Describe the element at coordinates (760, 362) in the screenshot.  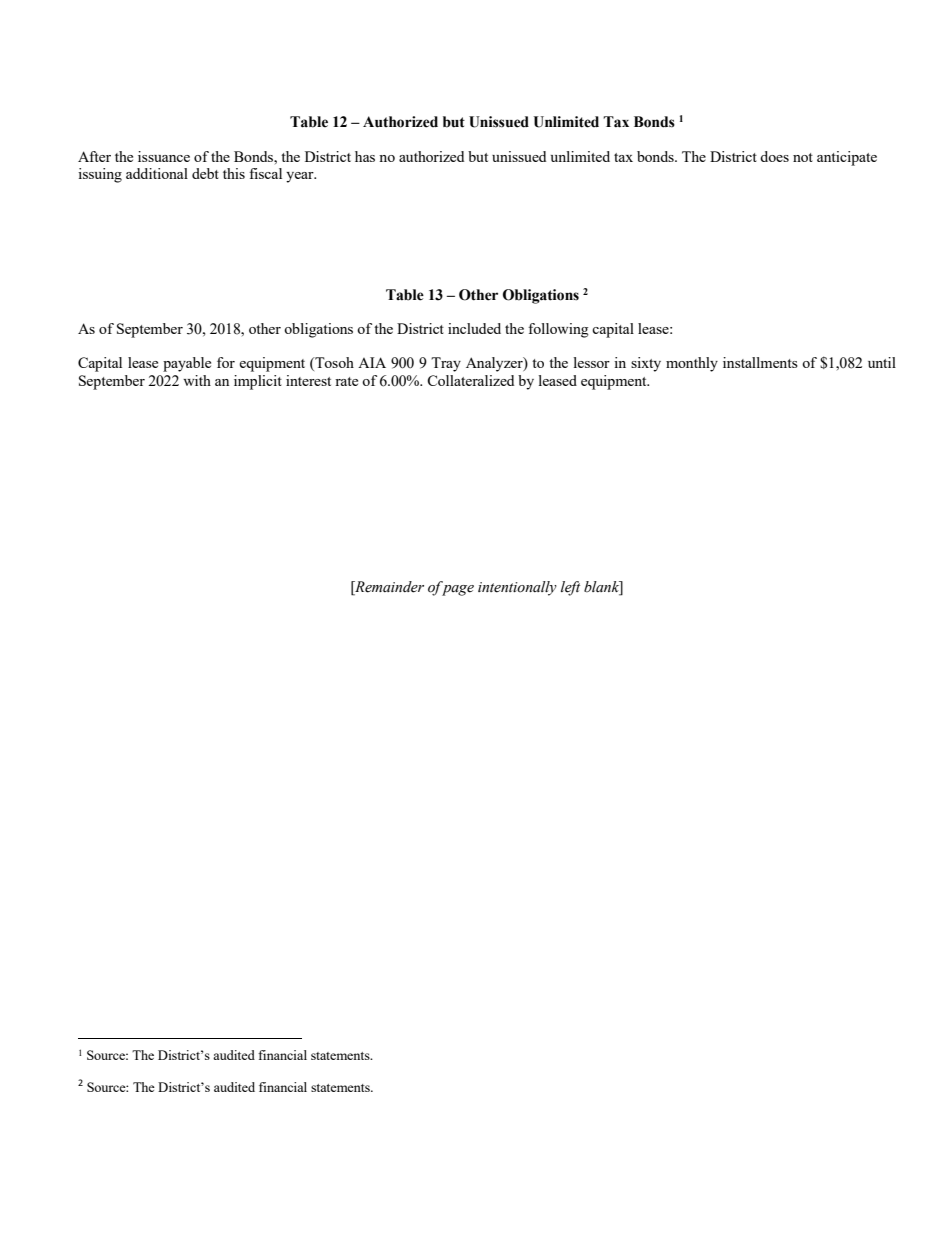
I see `installments` at that location.
